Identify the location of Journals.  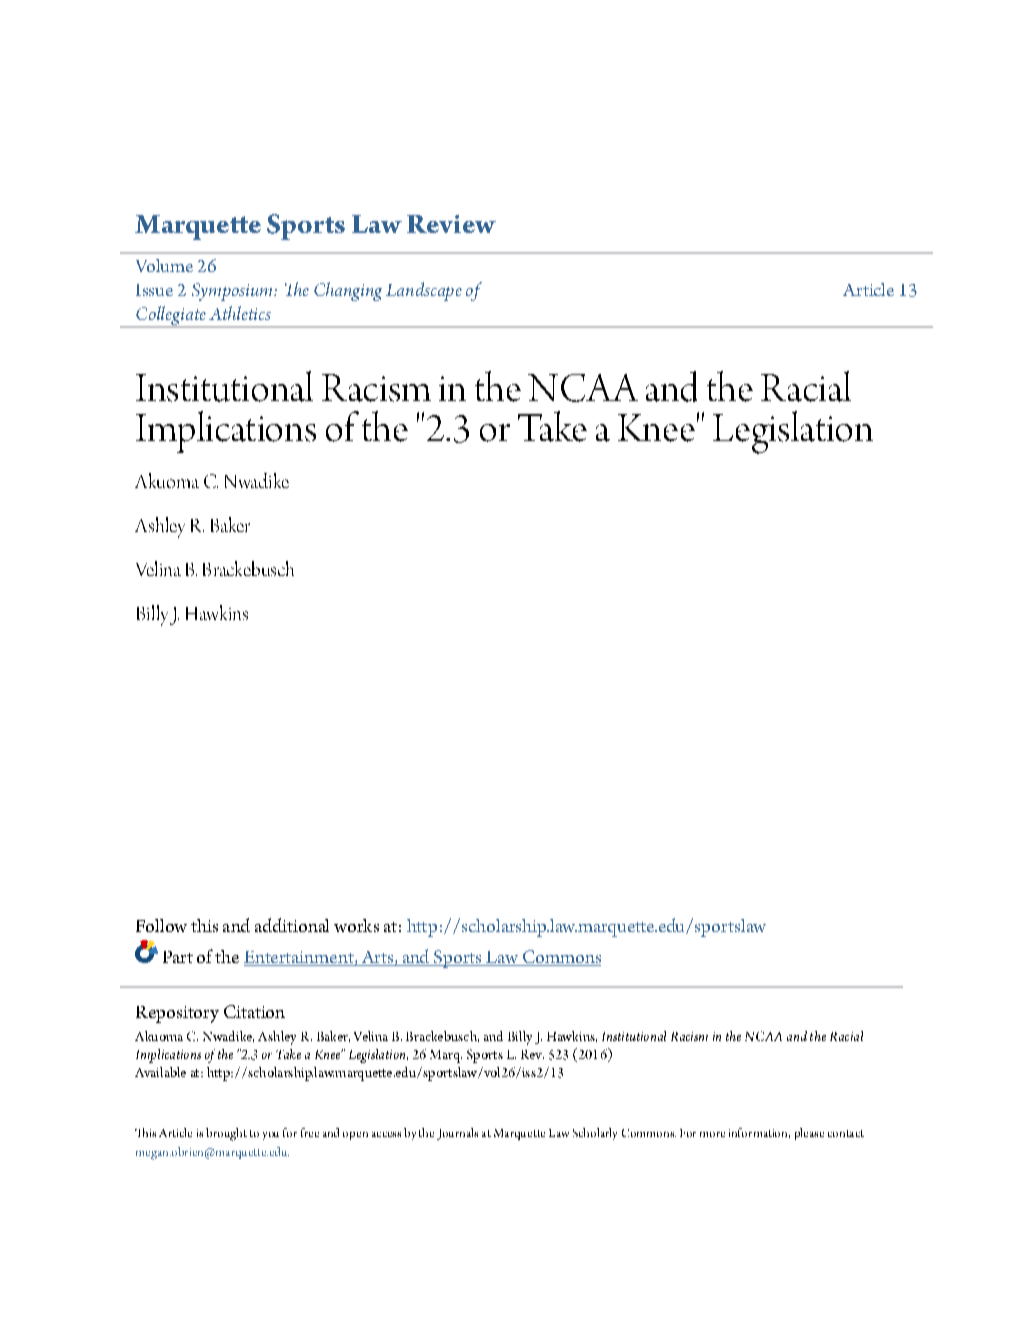
(457, 1134).
